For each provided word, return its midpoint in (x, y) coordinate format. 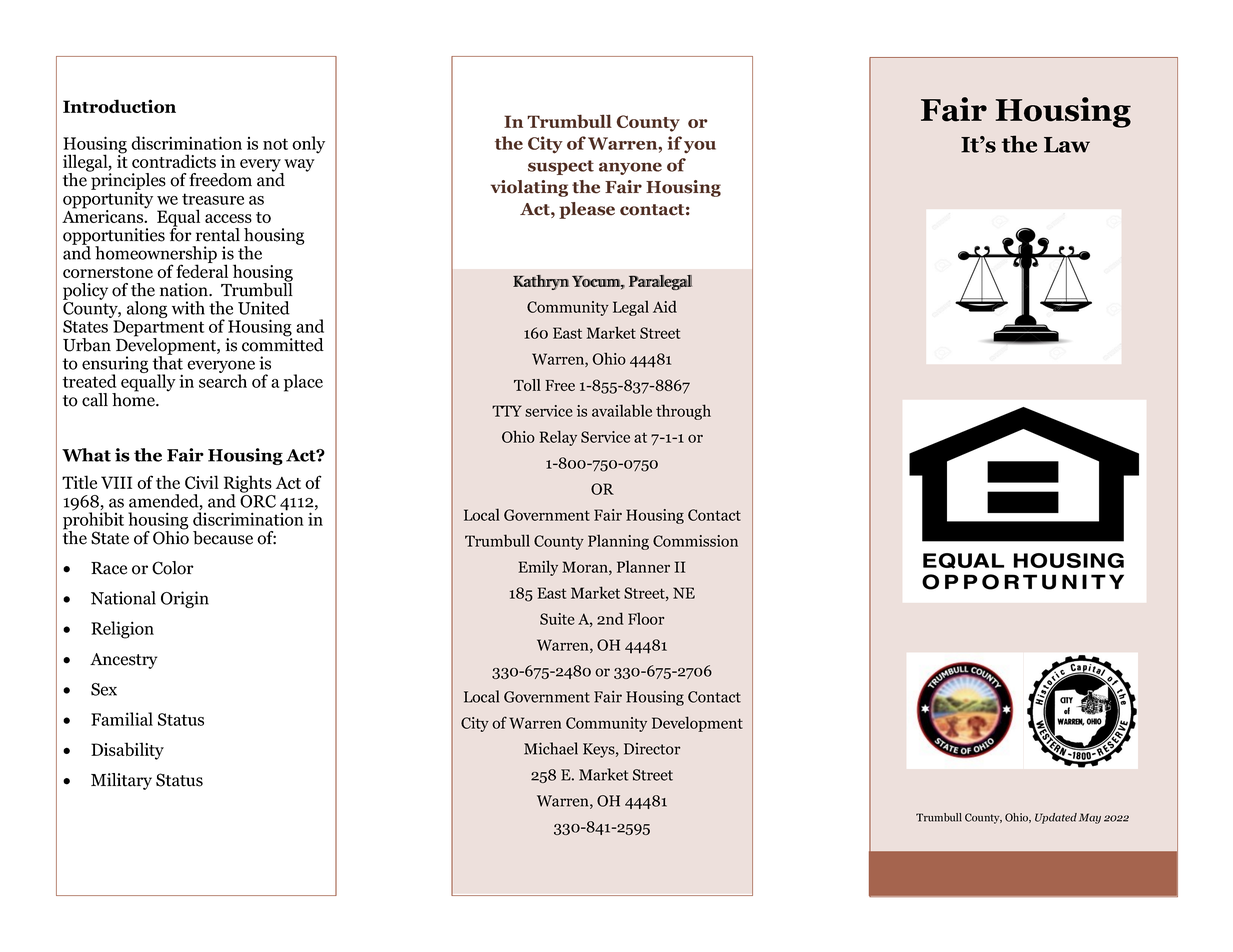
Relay (558, 438)
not (275, 144)
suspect (561, 167)
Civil (202, 482)
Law (1067, 145)
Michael (551, 748)
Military (121, 781)
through (683, 412)
